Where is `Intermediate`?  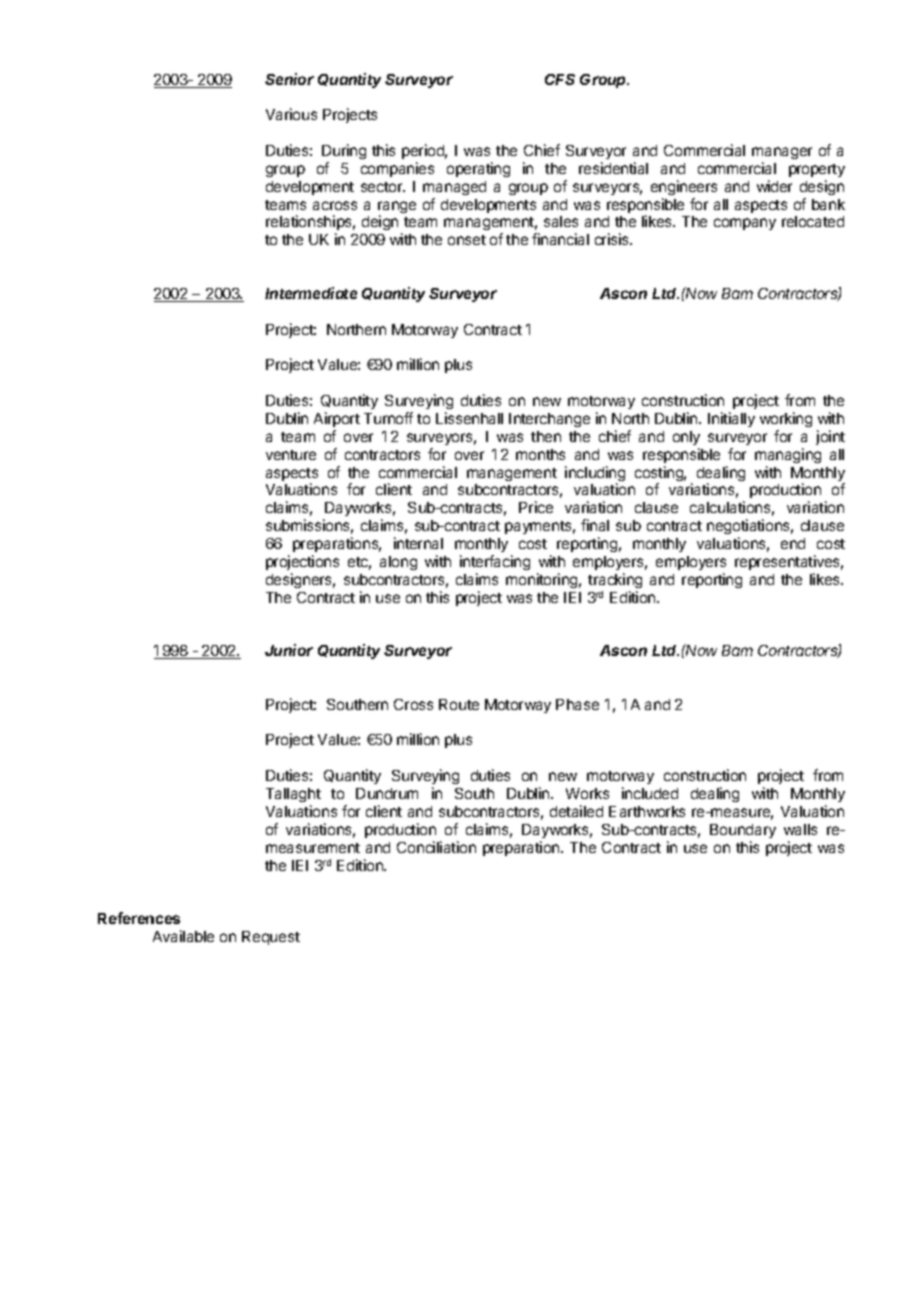 Intermediate is located at coordinates (311, 293).
